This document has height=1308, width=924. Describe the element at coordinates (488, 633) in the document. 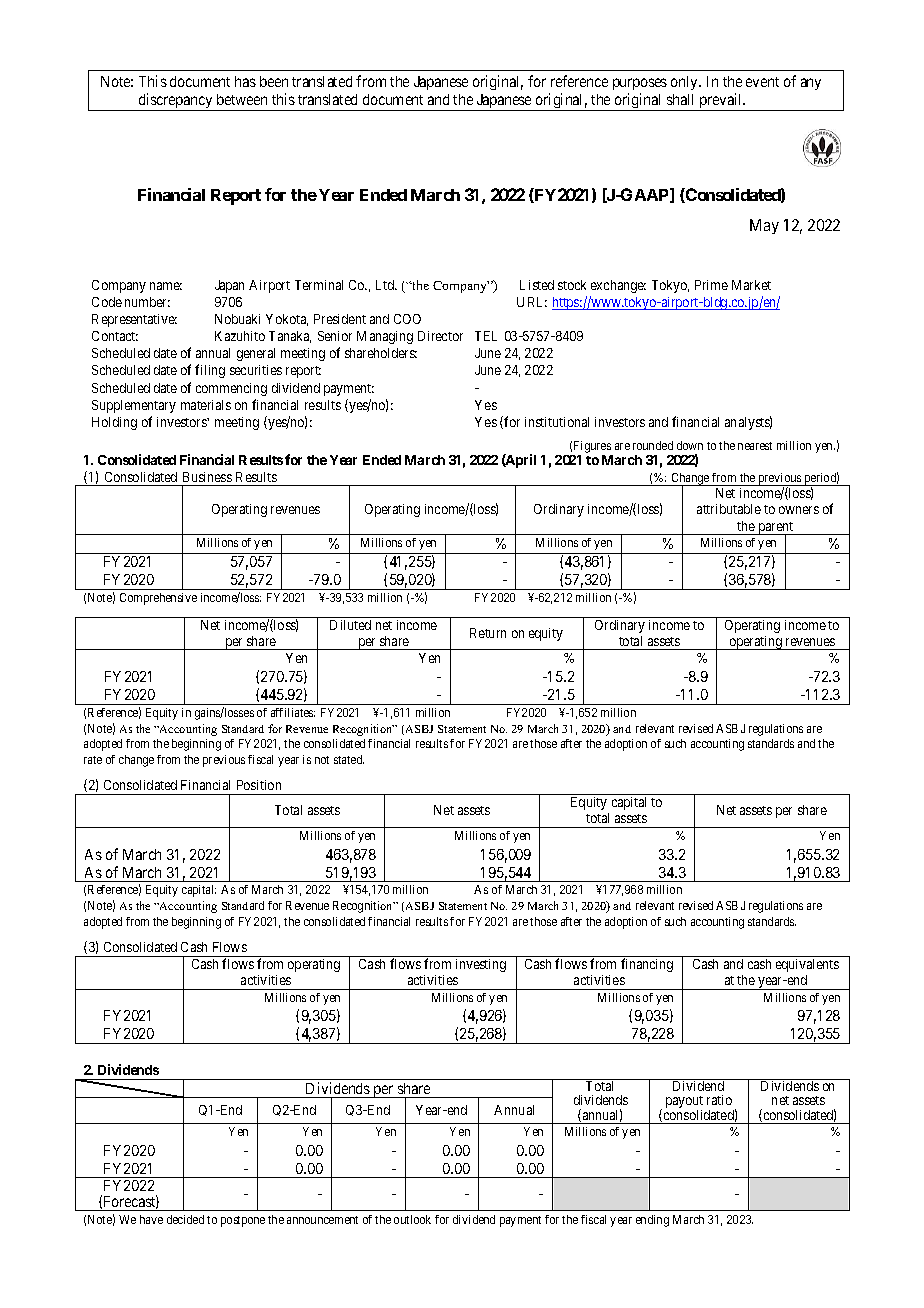

I see `Return` at that location.
